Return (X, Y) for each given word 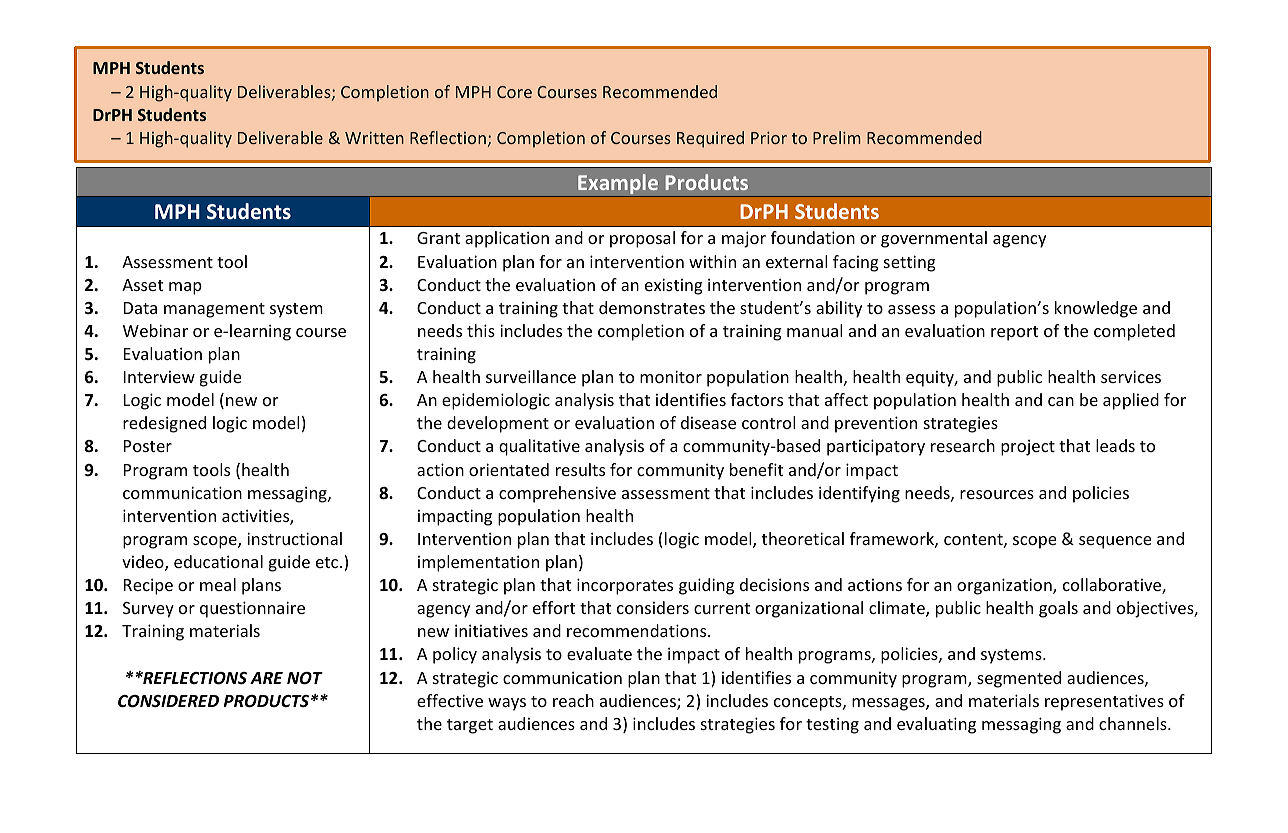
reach (573, 700)
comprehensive (557, 494)
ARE (266, 678)
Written (374, 138)
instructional (294, 538)
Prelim (837, 137)
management (214, 310)
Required (710, 139)
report (1014, 333)
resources (997, 494)
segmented (1019, 679)
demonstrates (652, 307)
